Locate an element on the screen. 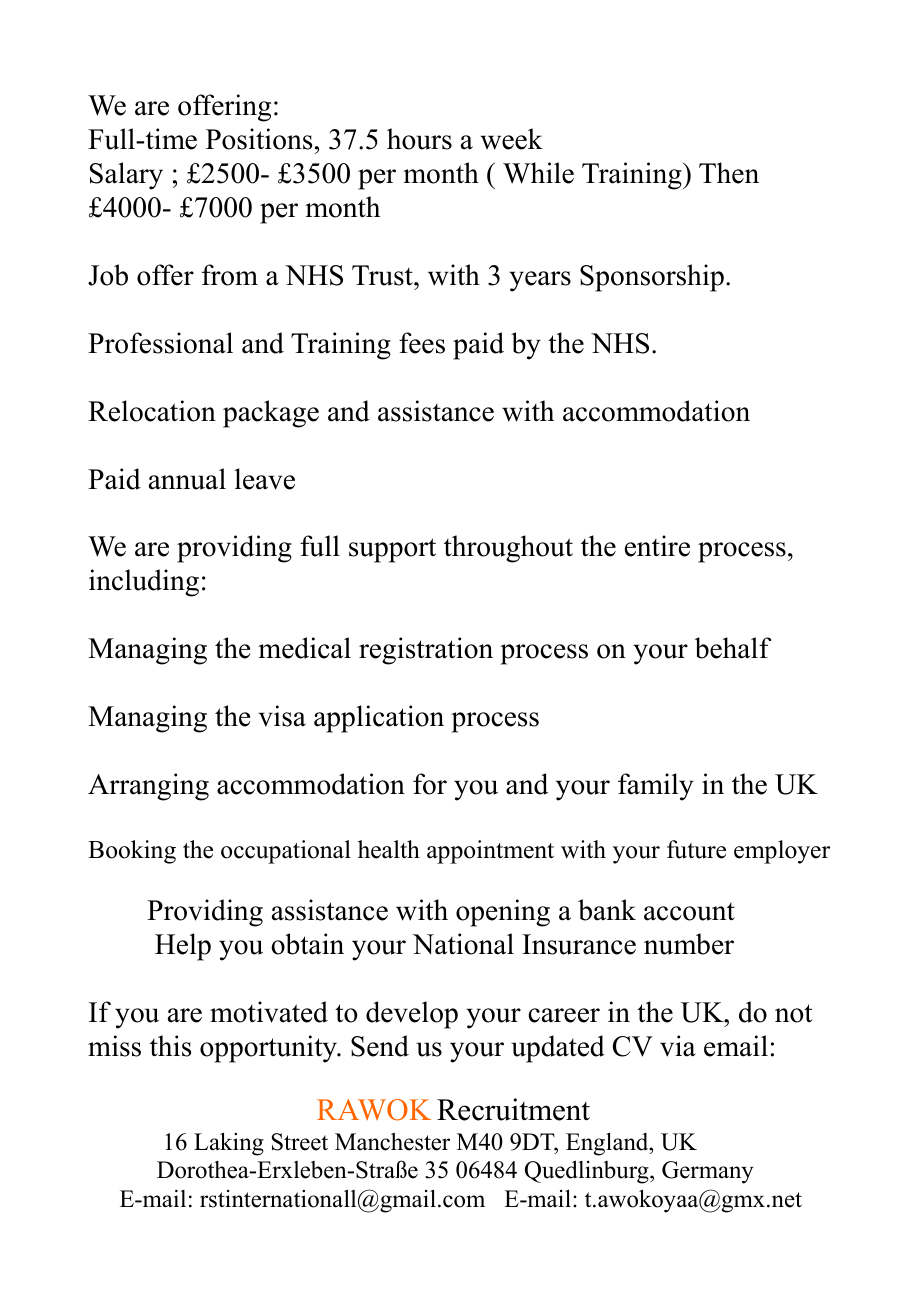  Help is located at coordinates (183, 947).
